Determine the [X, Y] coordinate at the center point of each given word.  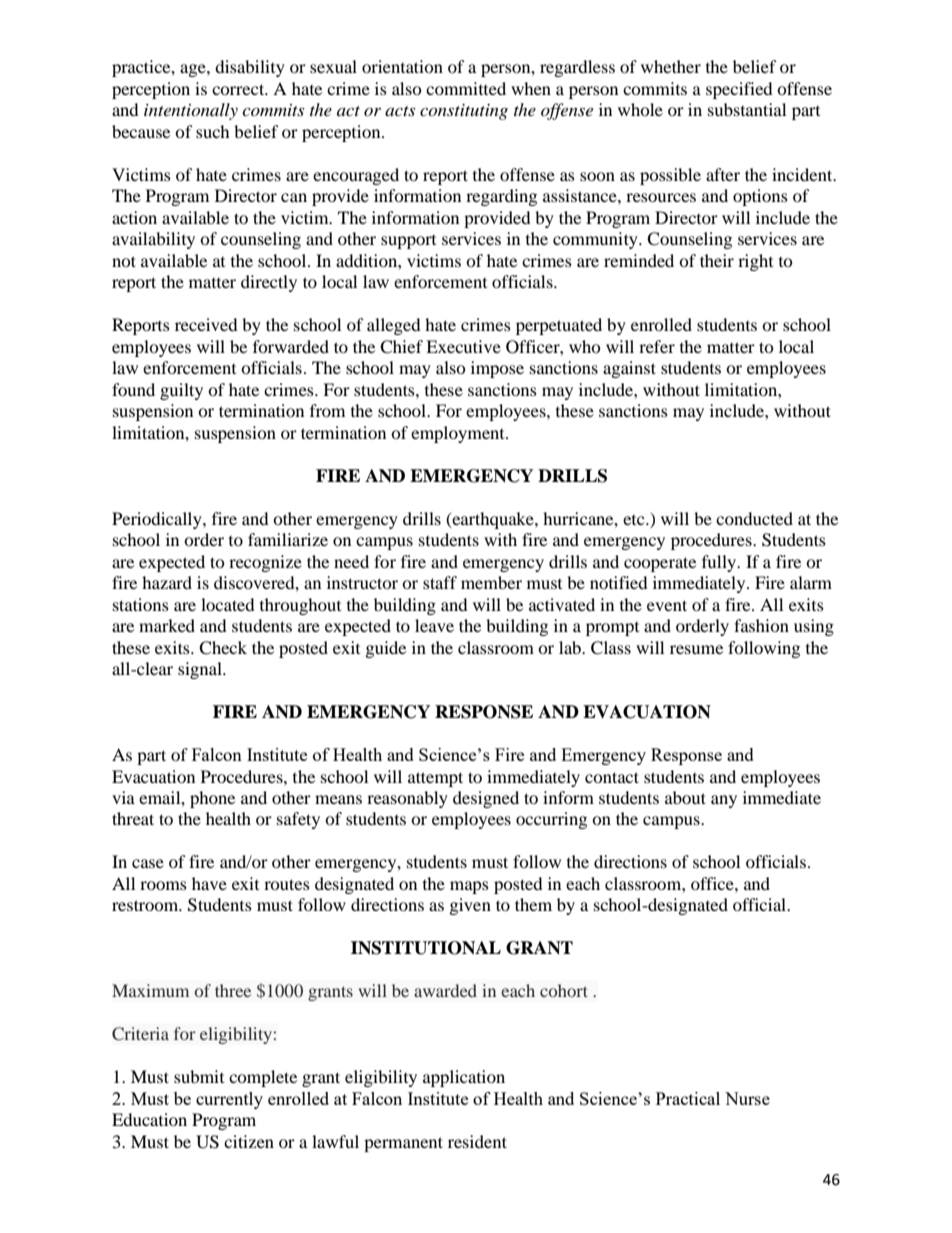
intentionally [191, 111]
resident [477, 1141]
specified [739, 90]
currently [229, 1100]
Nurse [747, 1098]
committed [466, 88]
